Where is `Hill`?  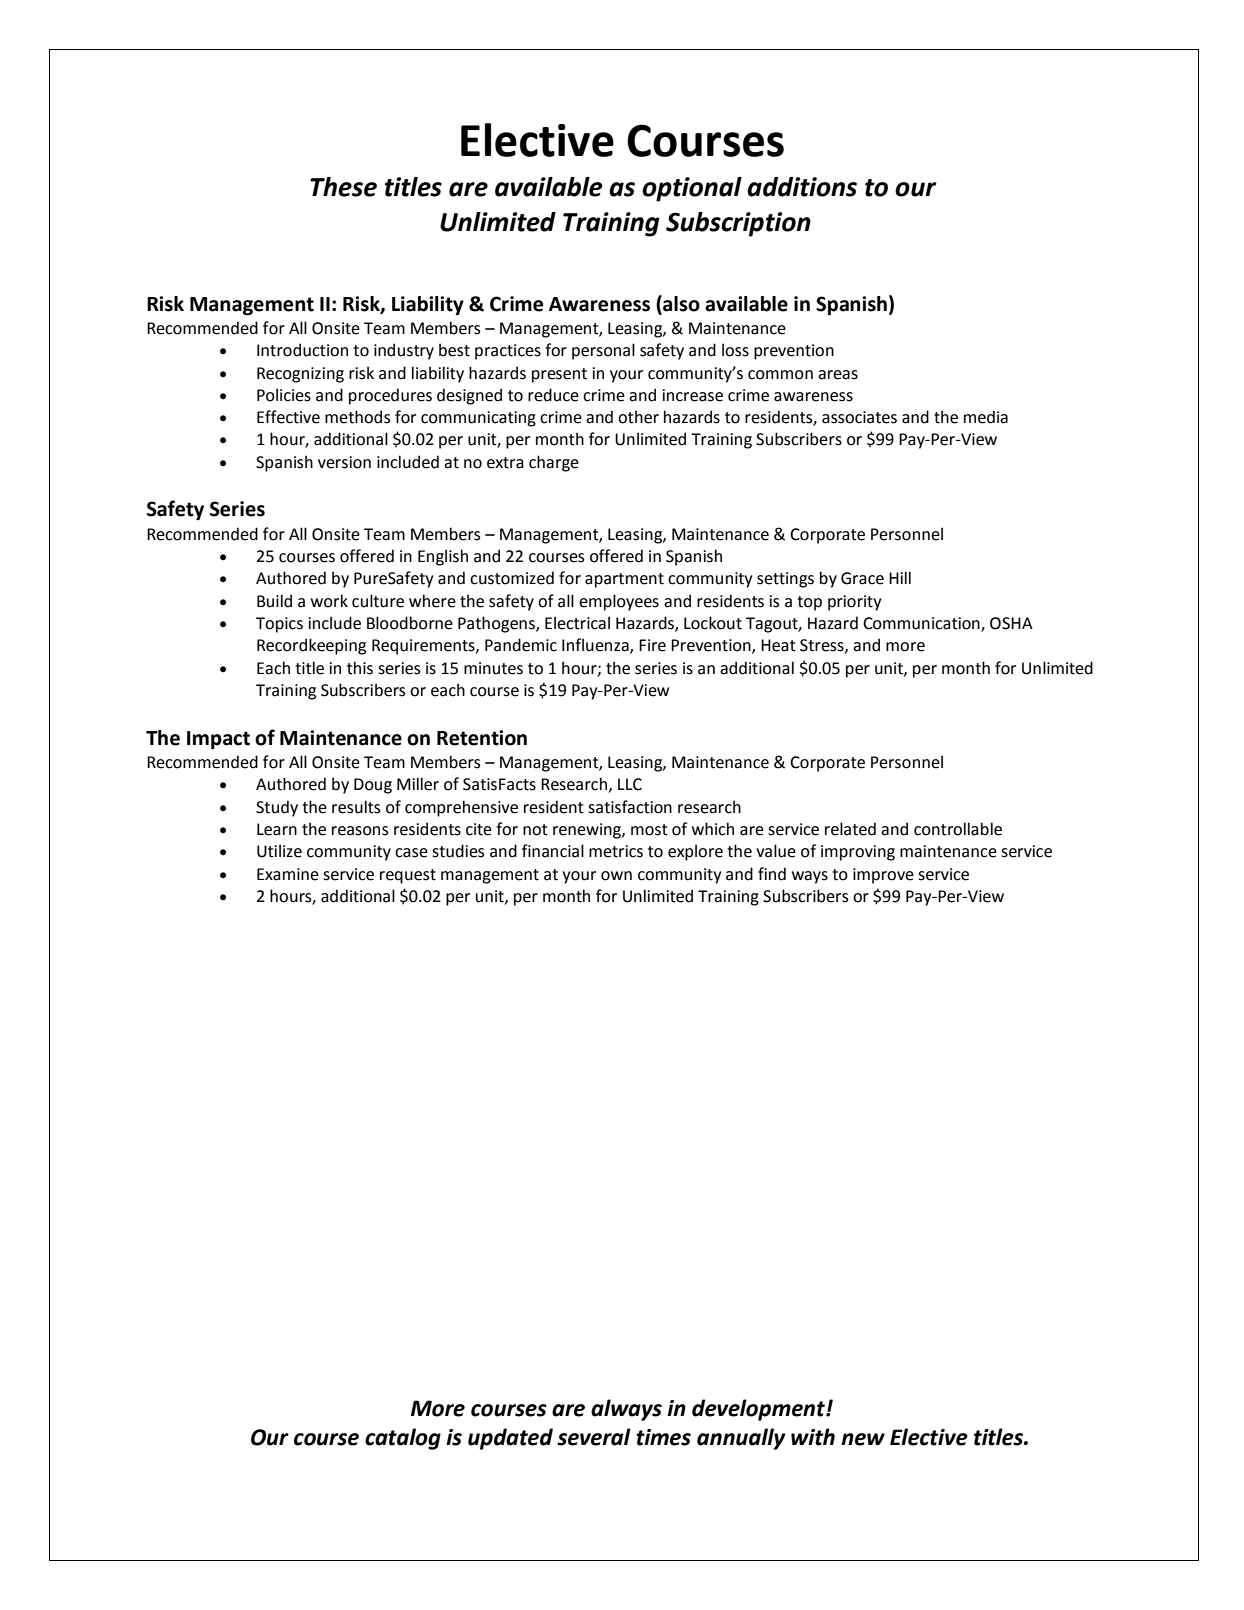
Hill is located at coordinates (900, 577).
